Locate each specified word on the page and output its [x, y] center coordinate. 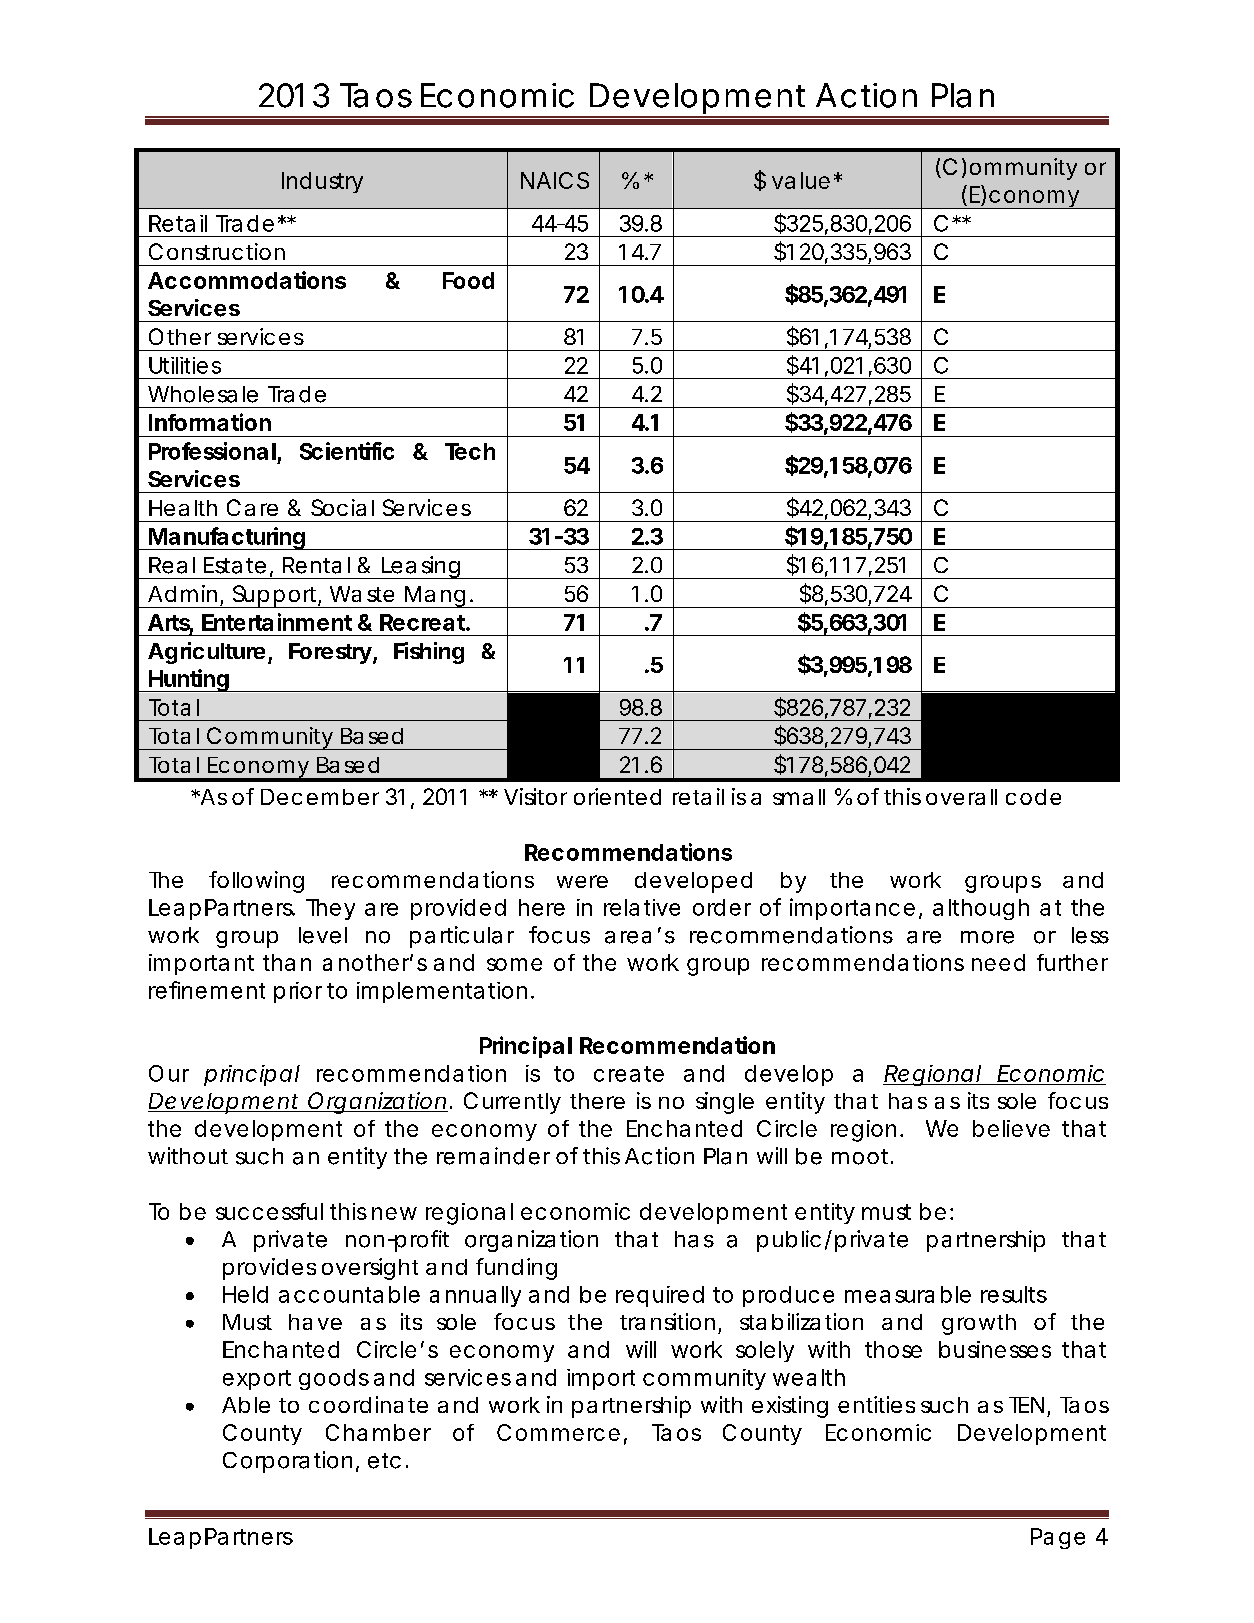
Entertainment [277, 622]
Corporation [287, 1462]
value [801, 180]
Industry [322, 182]
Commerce [558, 1432]
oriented [617, 796]
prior [298, 992]
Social [342, 507]
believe [1011, 1128]
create [629, 1074]
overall [961, 797]
